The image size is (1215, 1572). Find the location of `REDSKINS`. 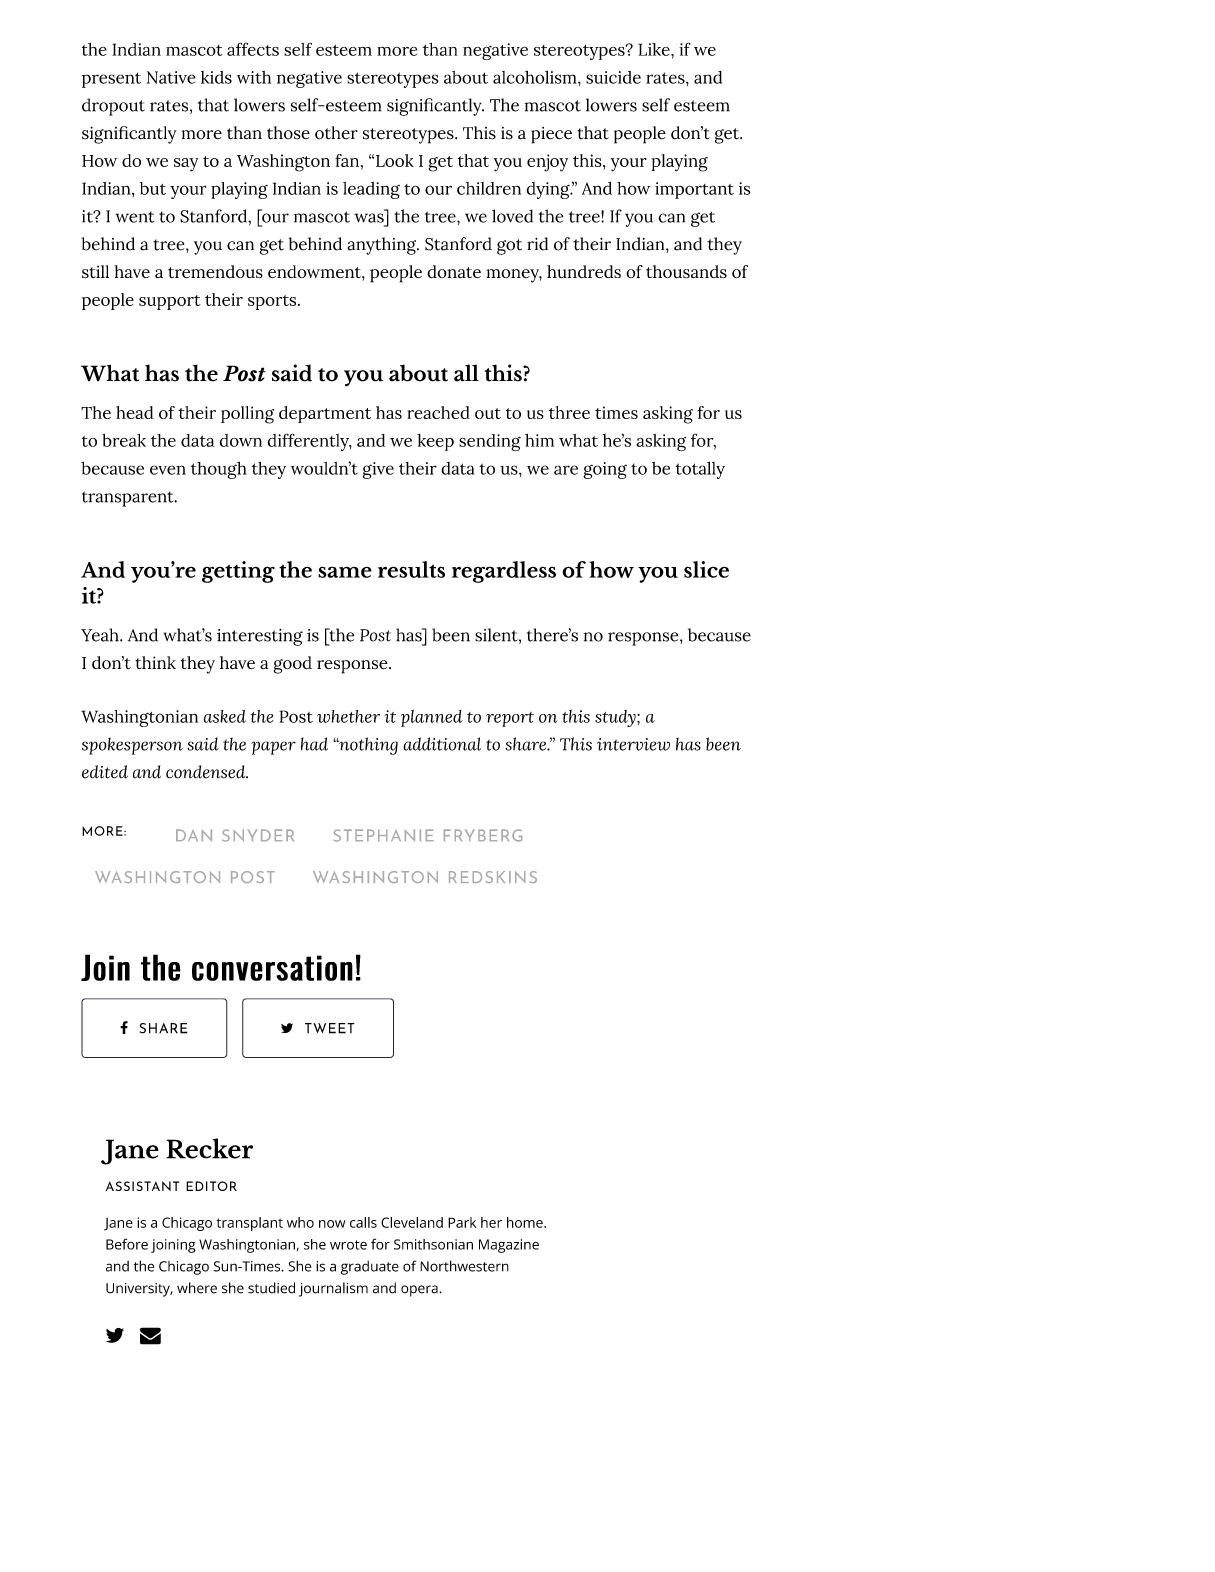

REDSKINS is located at coordinates (493, 877).
